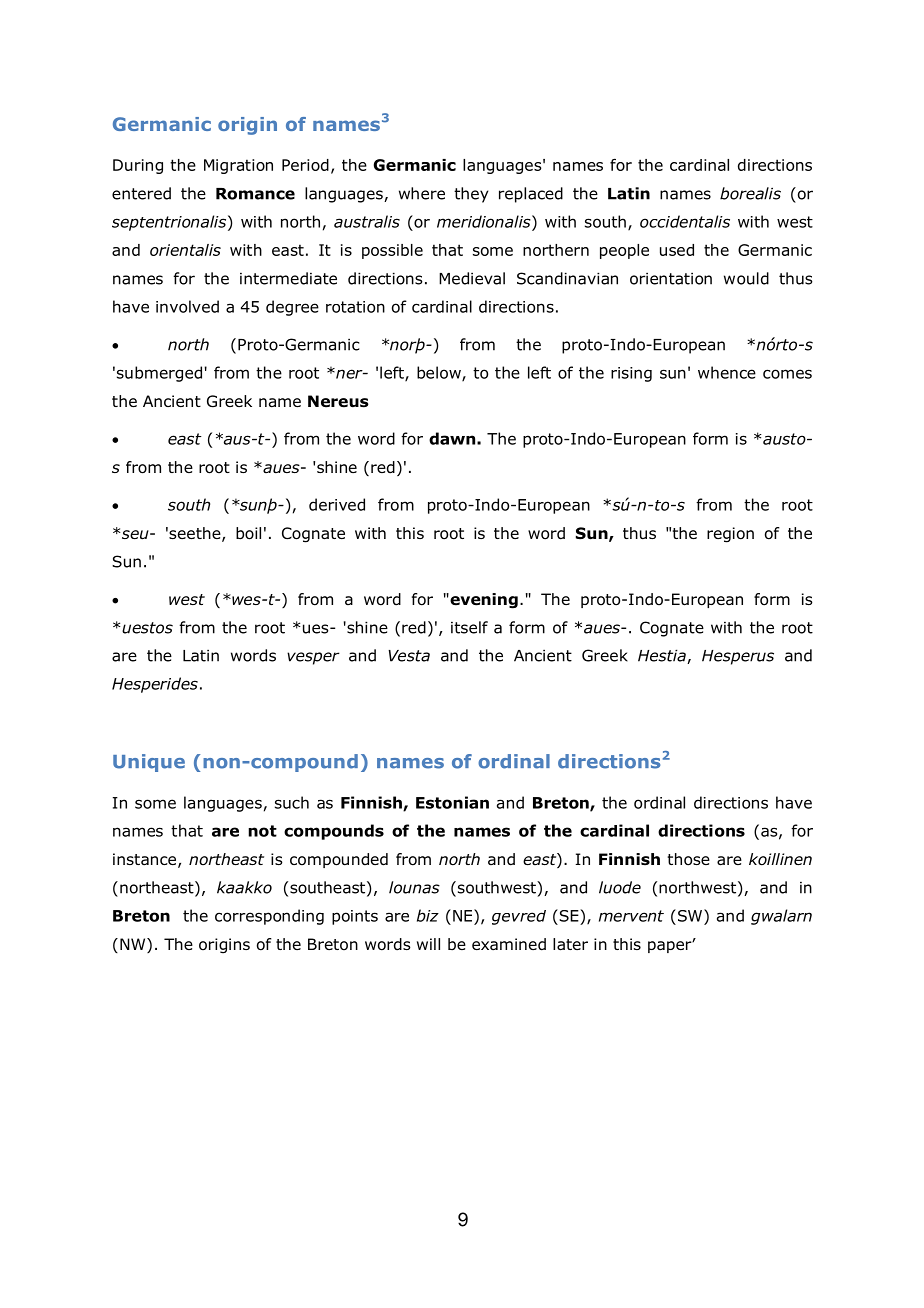 The height and width of the screenshot is (1308, 924). What do you see at coordinates (269, 917) in the screenshot?
I see `corresponding` at bounding box center [269, 917].
